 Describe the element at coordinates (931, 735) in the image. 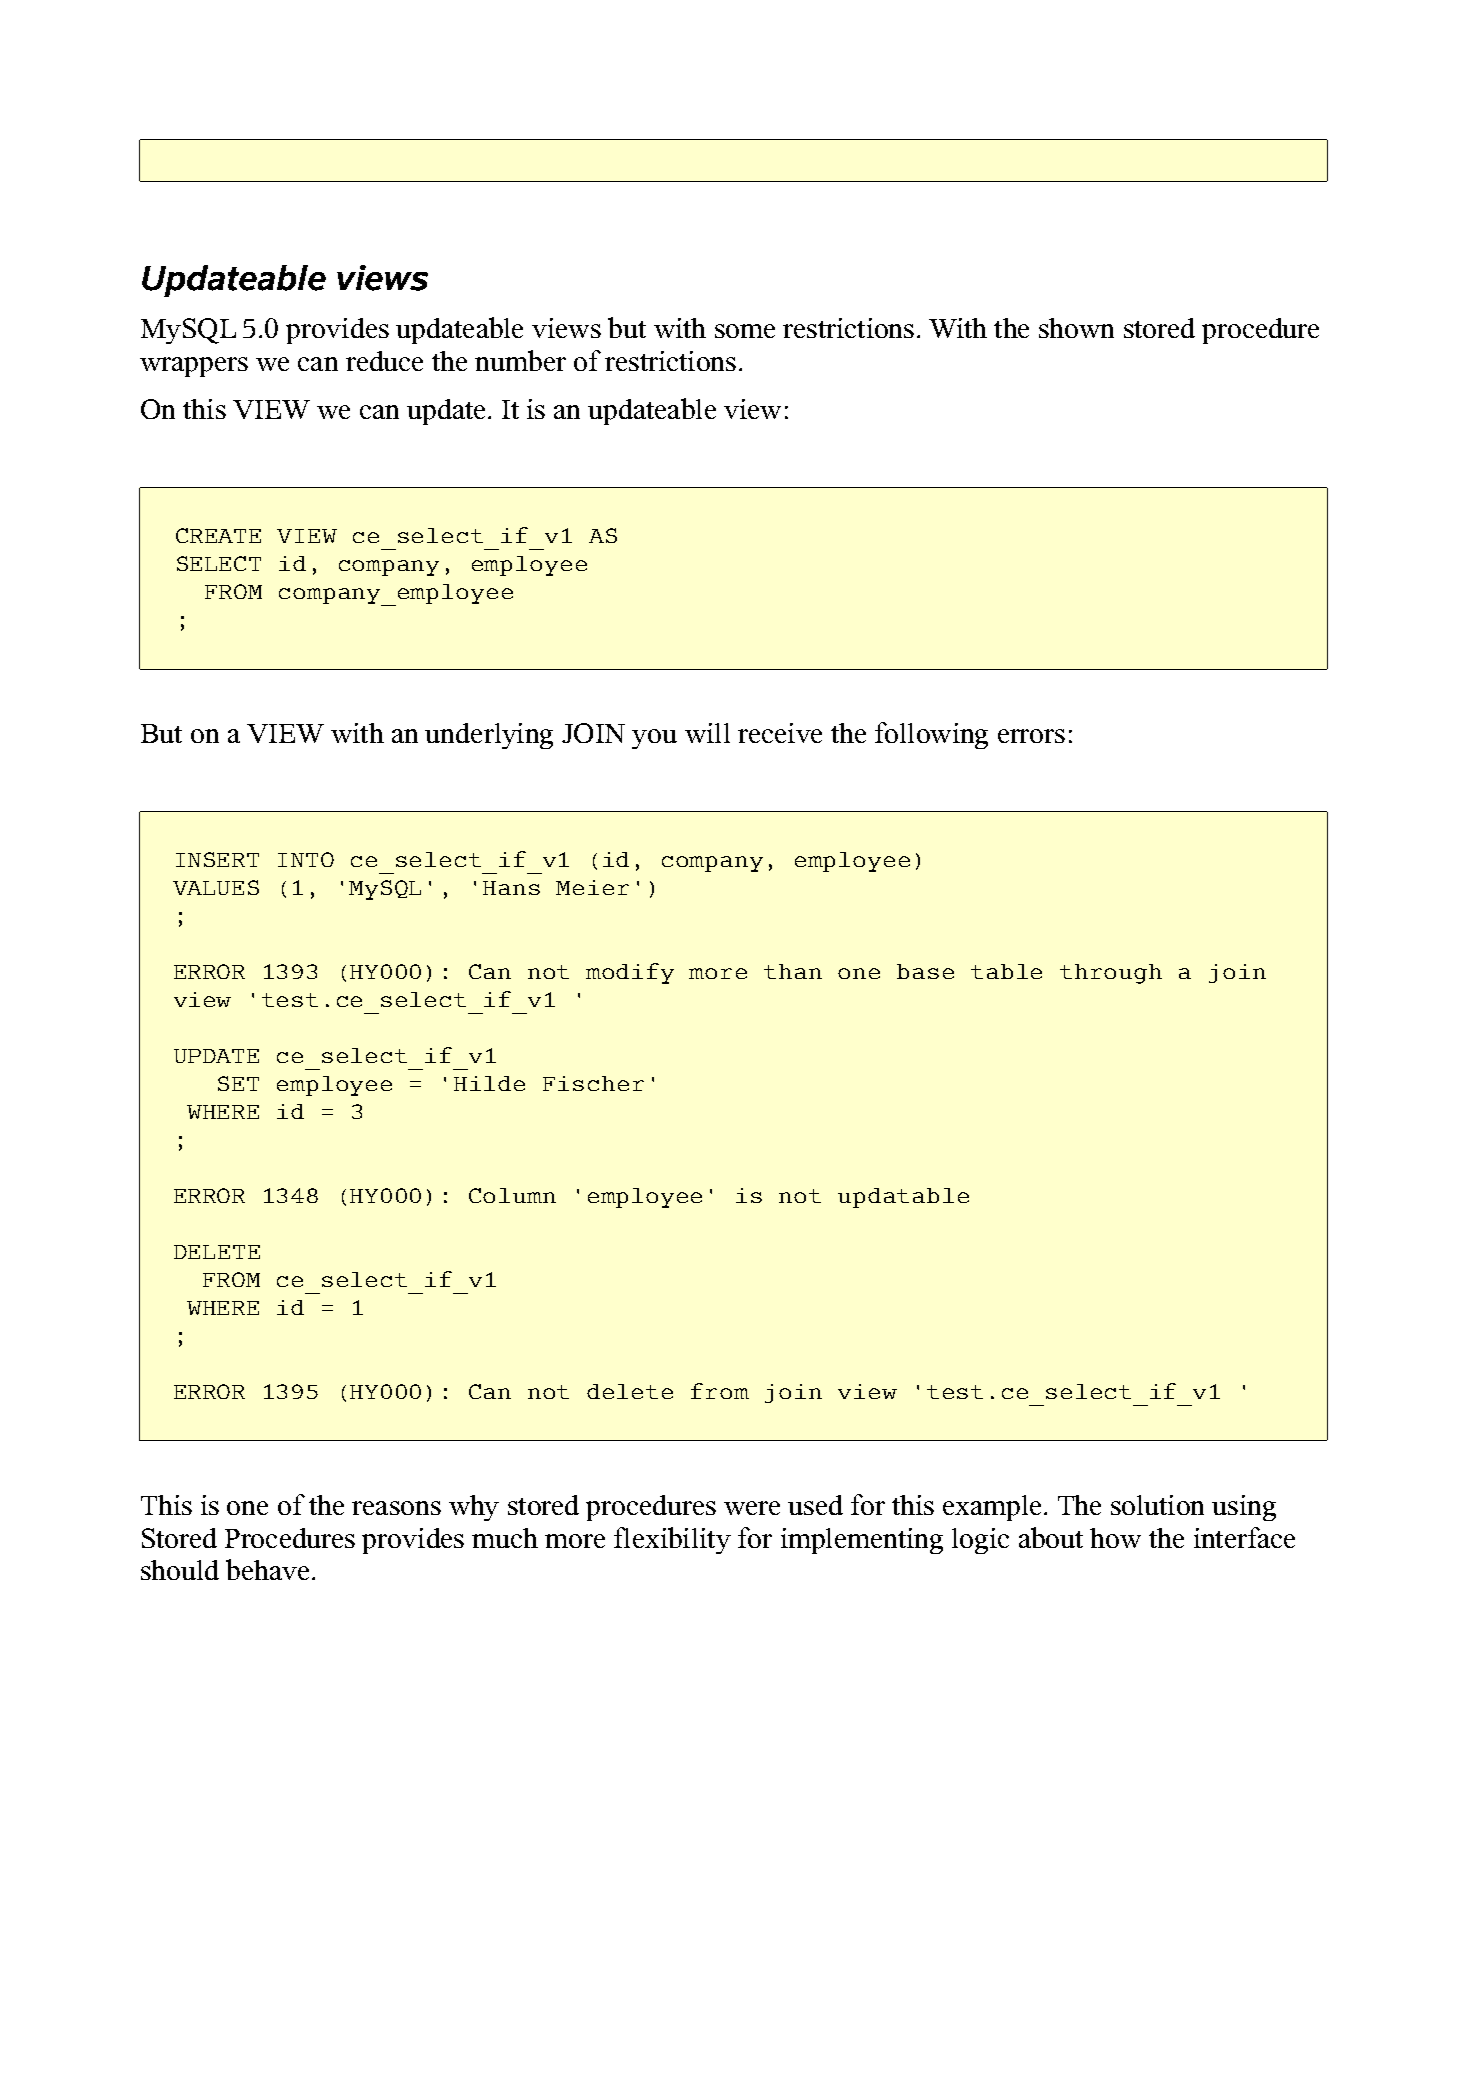

I see `following` at that location.
